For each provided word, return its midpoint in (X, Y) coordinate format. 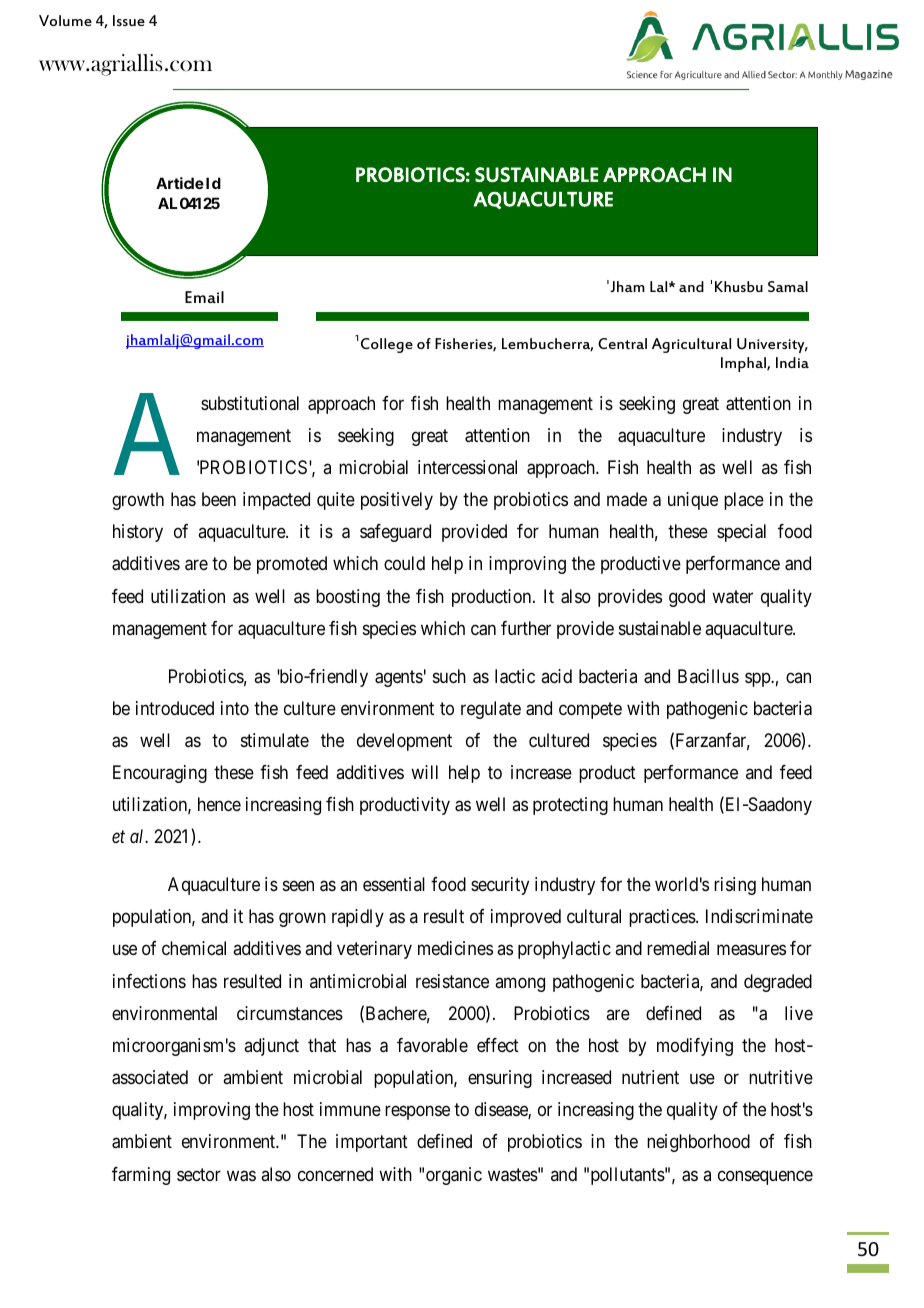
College (387, 345)
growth (138, 501)
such (449, 676)
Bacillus (708, 676)
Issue (129, 20)
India (792, 362)
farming (141, 1176)
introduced (175, 708)
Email (204, 297)
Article (180, 183)
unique (693, 501)
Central (622, 343)
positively (397, 501)
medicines (455, 948)
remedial (678, 948)
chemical (194, 948)
